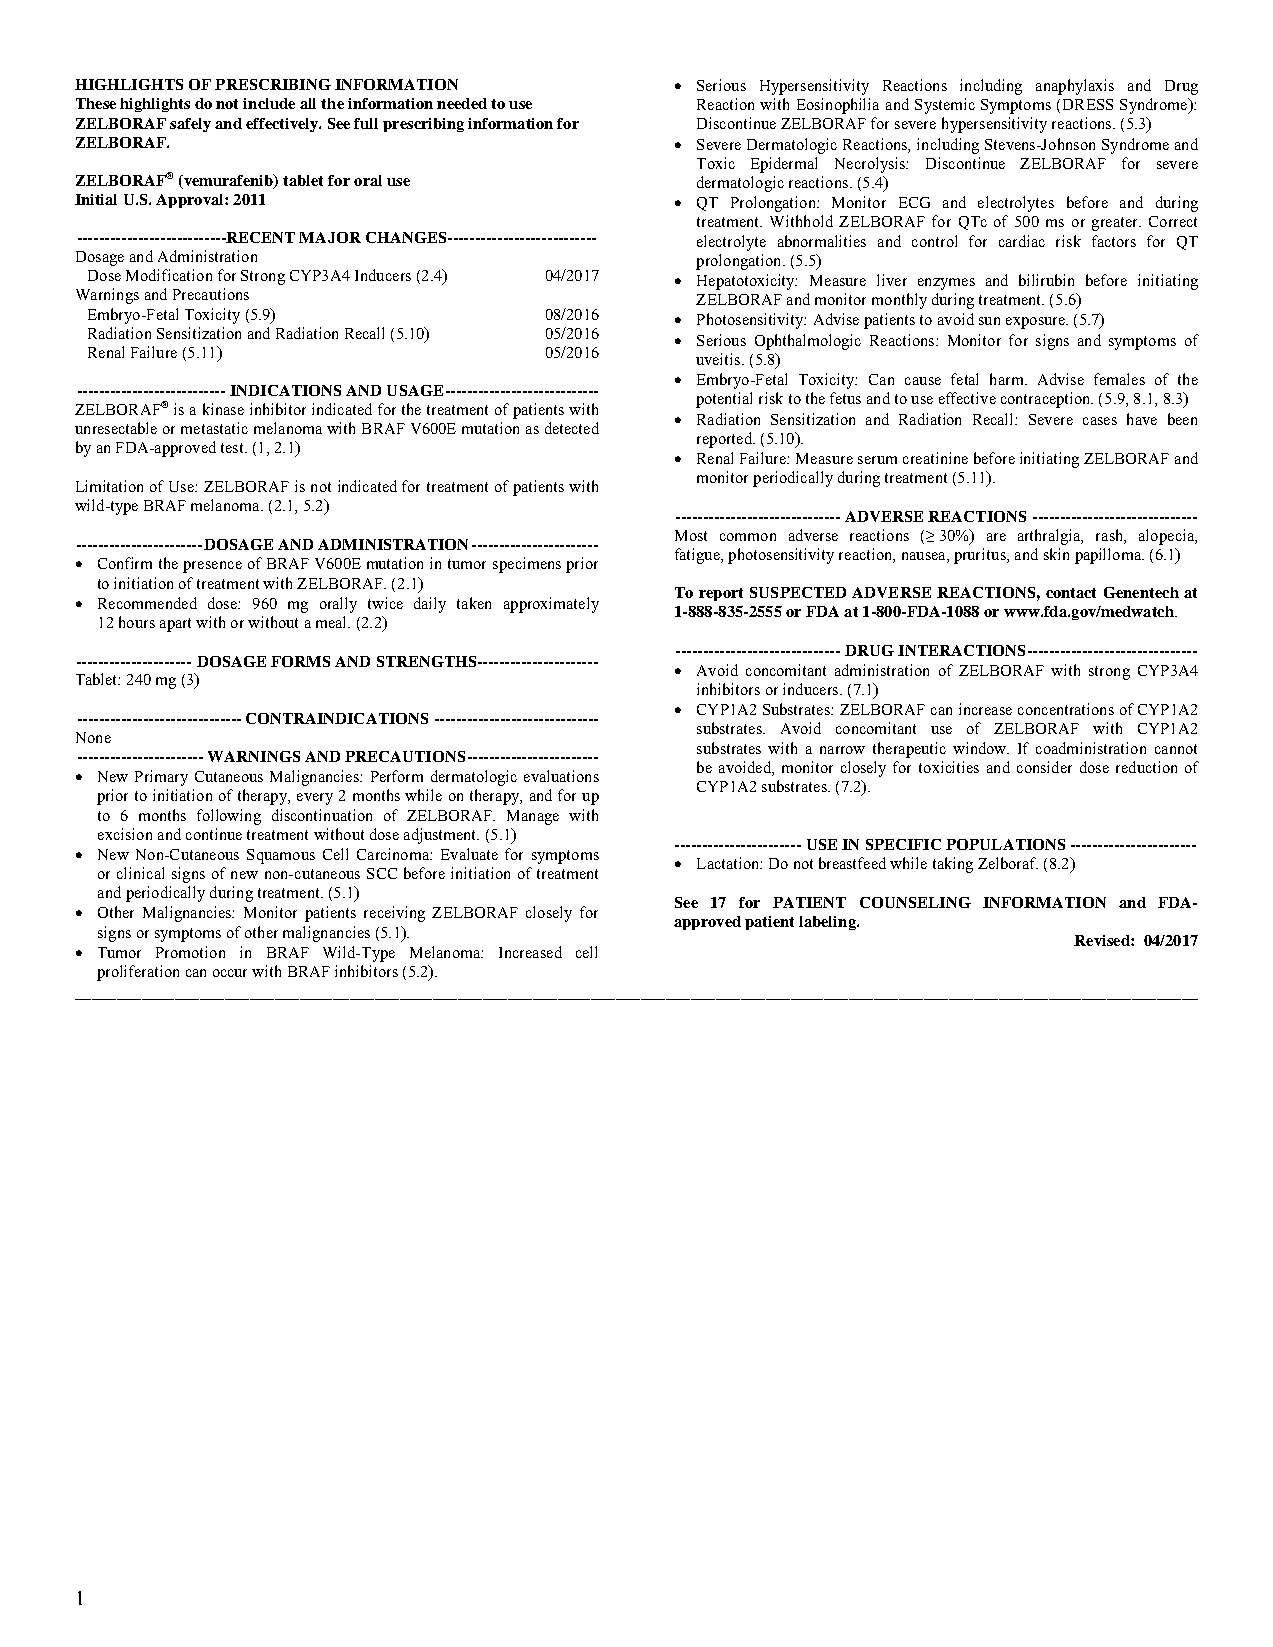  I want to click on Most, so click(691, 535).
